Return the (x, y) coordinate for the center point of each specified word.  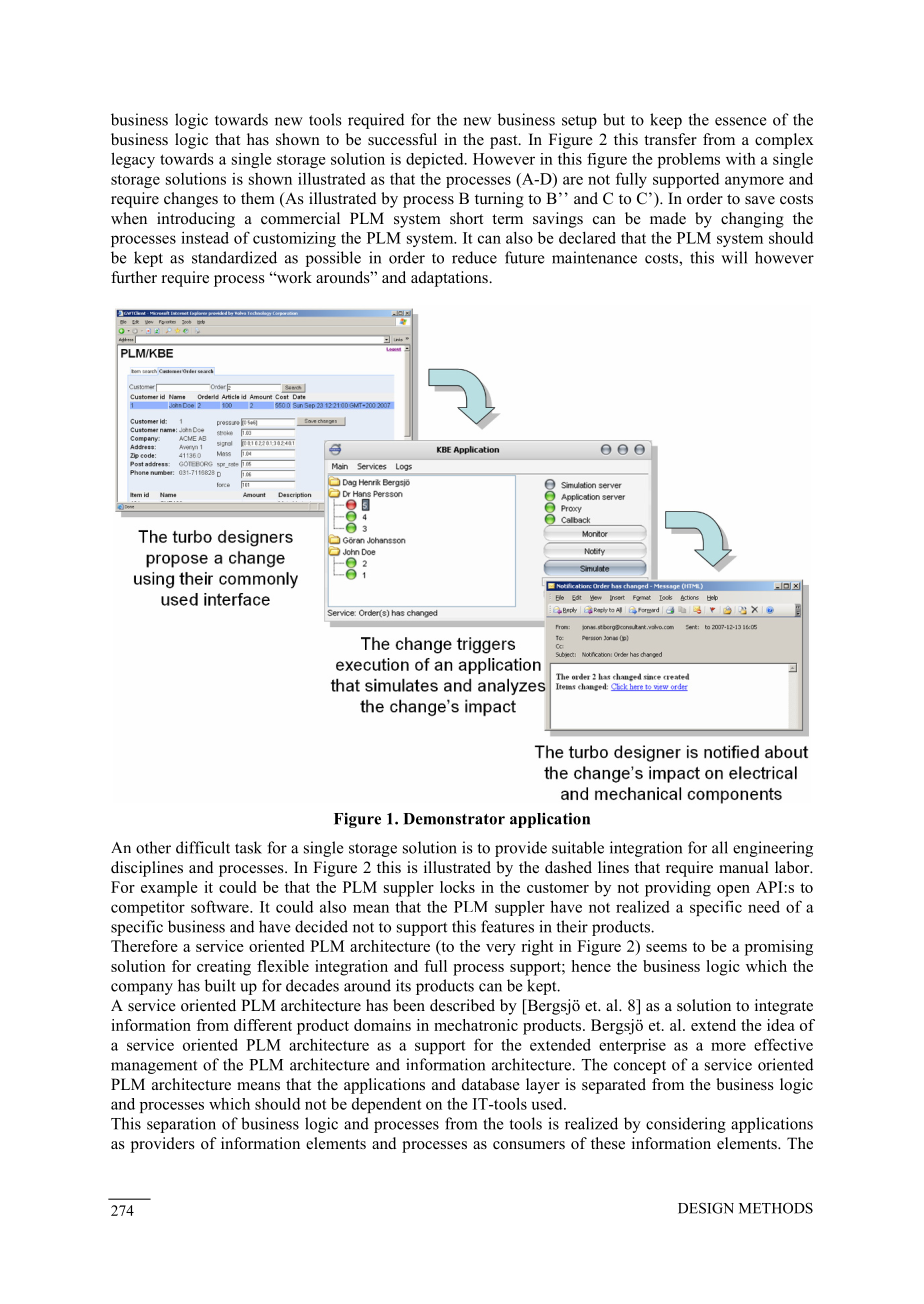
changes (191, 200)
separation (181, 1125)
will (734, 257)
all (720, 847)
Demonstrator (454, 819)
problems (689, 160)
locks (457, 887)
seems (666, 948)
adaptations (450, 279)
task (248, 847)
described (462, 1005)
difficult (203, 847)
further (134, 277)
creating (224, 968)
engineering (773, 849)
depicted (436, 160)
